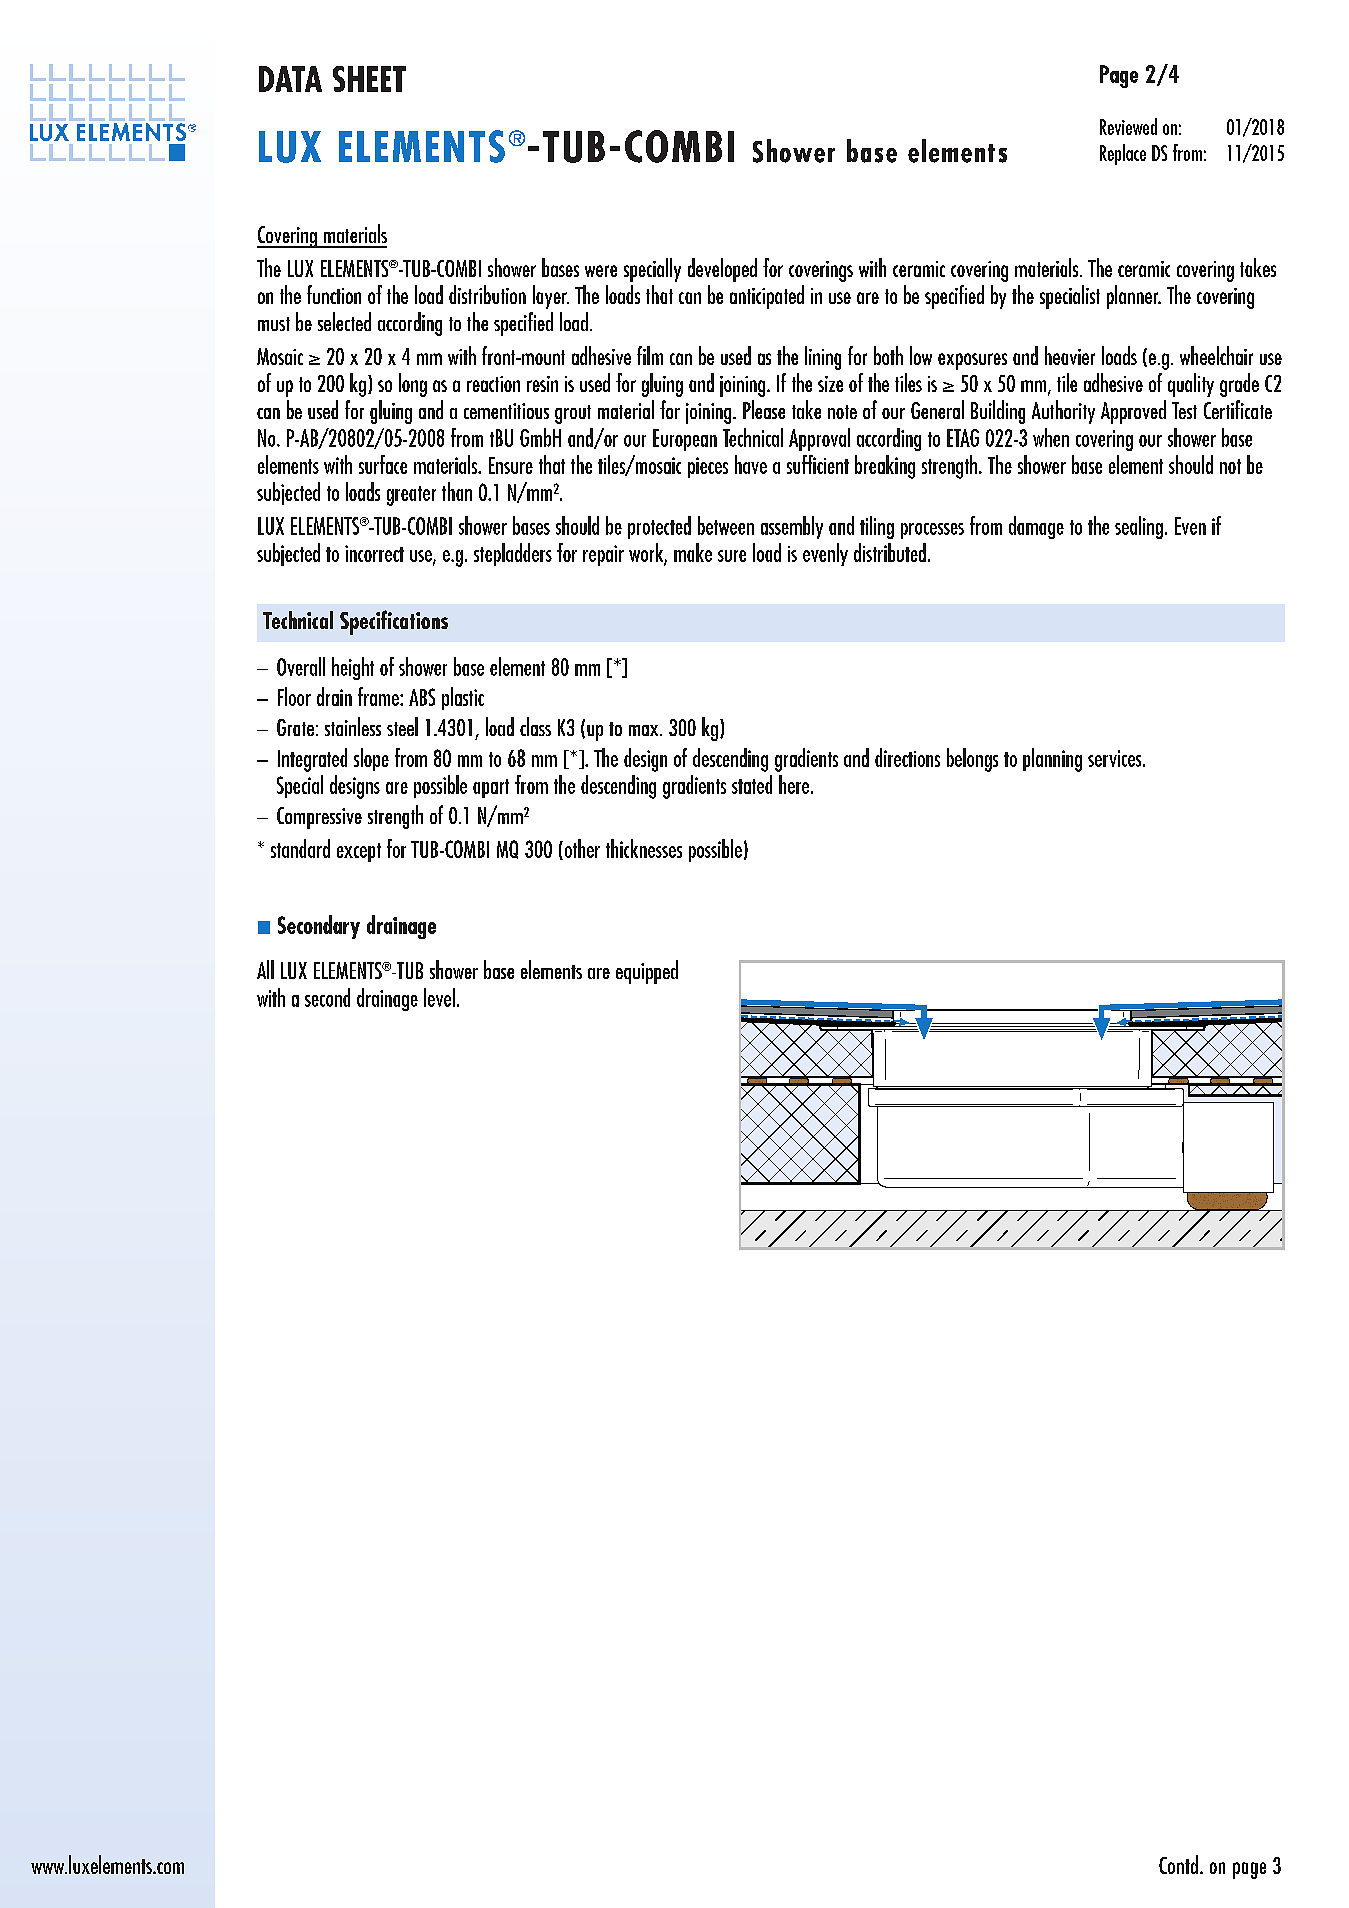 The image size is (1349, 1908). What do you see at coordinates (647, 972) in the document?
I see `equipped` at bounding box center [647, 972].
